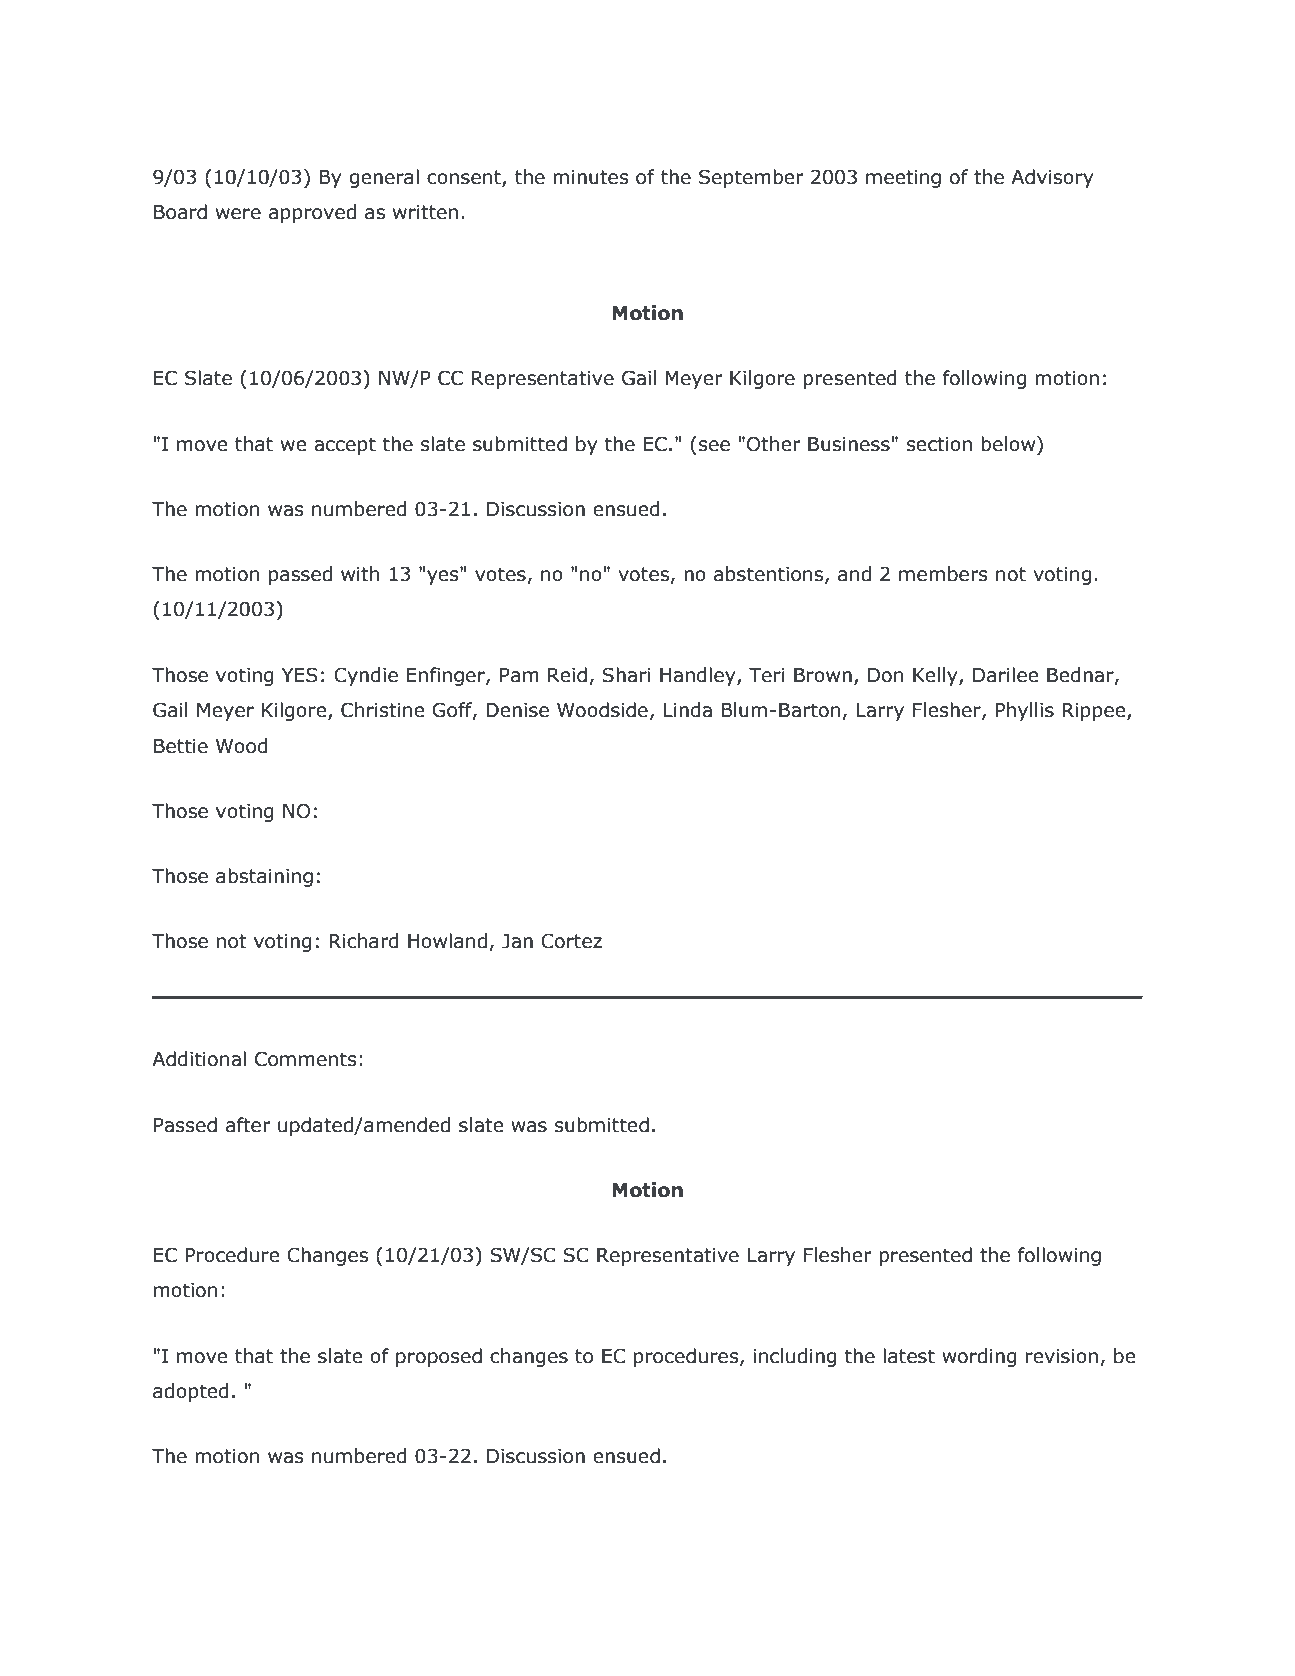 The image size is (1295, 1676). What do you see at coordinates (571, 941) in the document?
I see `Cortez` at bounding box center [571, 941].
